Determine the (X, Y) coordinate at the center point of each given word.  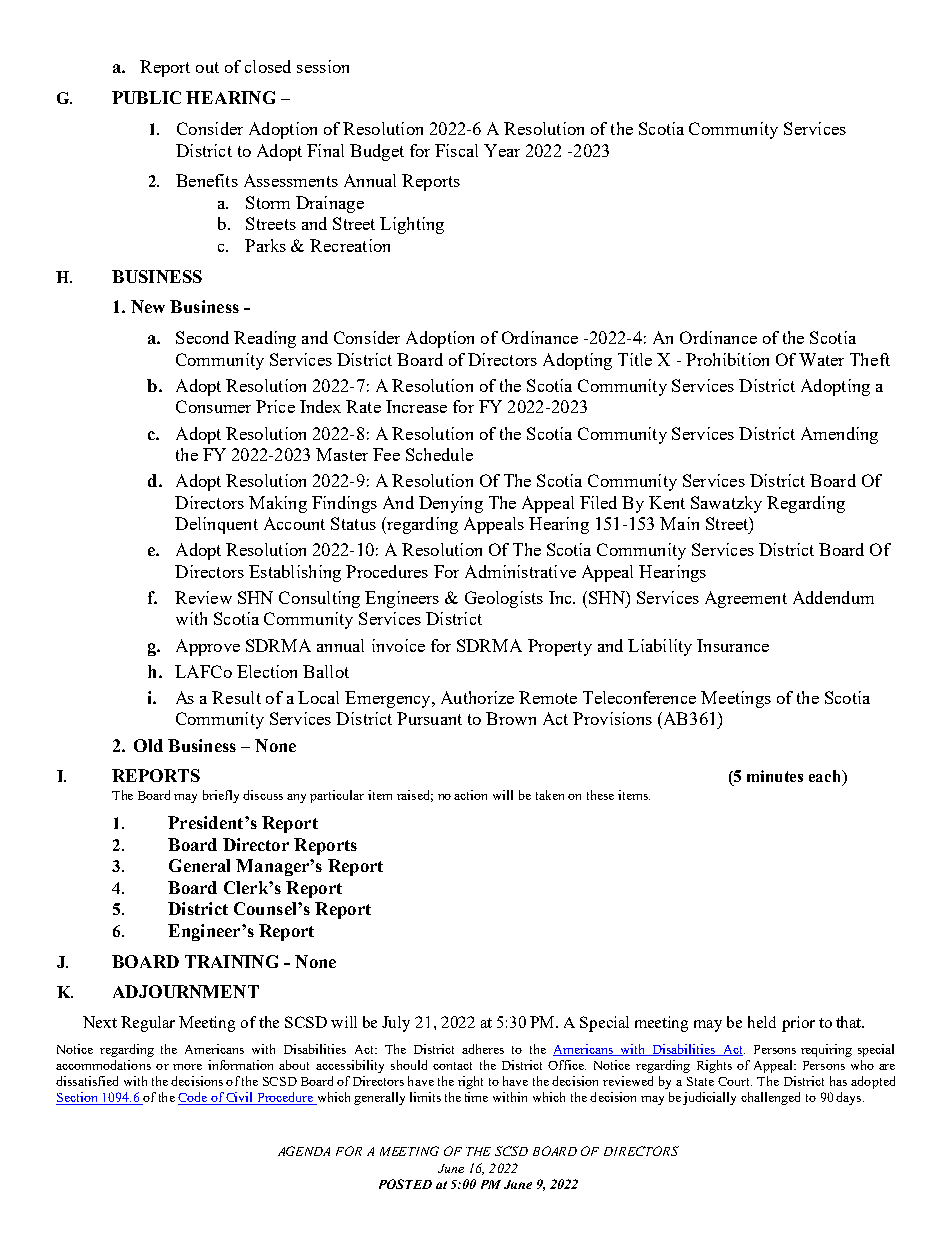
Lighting (412, 225)
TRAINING (231, 961)
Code (194, 1098)
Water (821, 359)
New (148, 306)
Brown (511, 718)
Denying (451, 504)
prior (798, 1024)
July (396, 1024)
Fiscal (456, 150)
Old (148, 745)
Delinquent (216, 525)
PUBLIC (146, 97)
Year (502, 150)
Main (679, 523)
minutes (775, 776)
